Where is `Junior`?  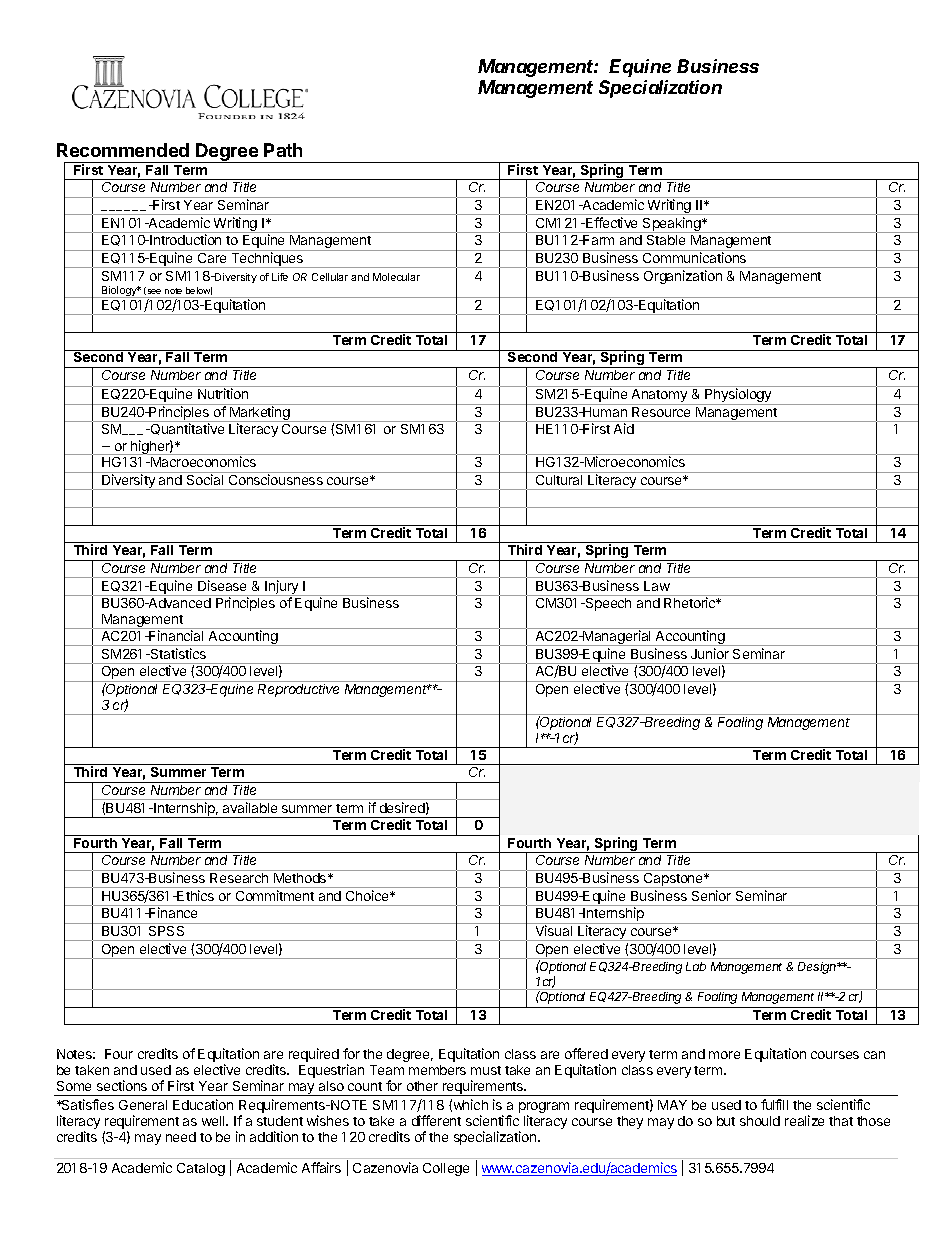 Junior is located at coordinates (710, 653).
